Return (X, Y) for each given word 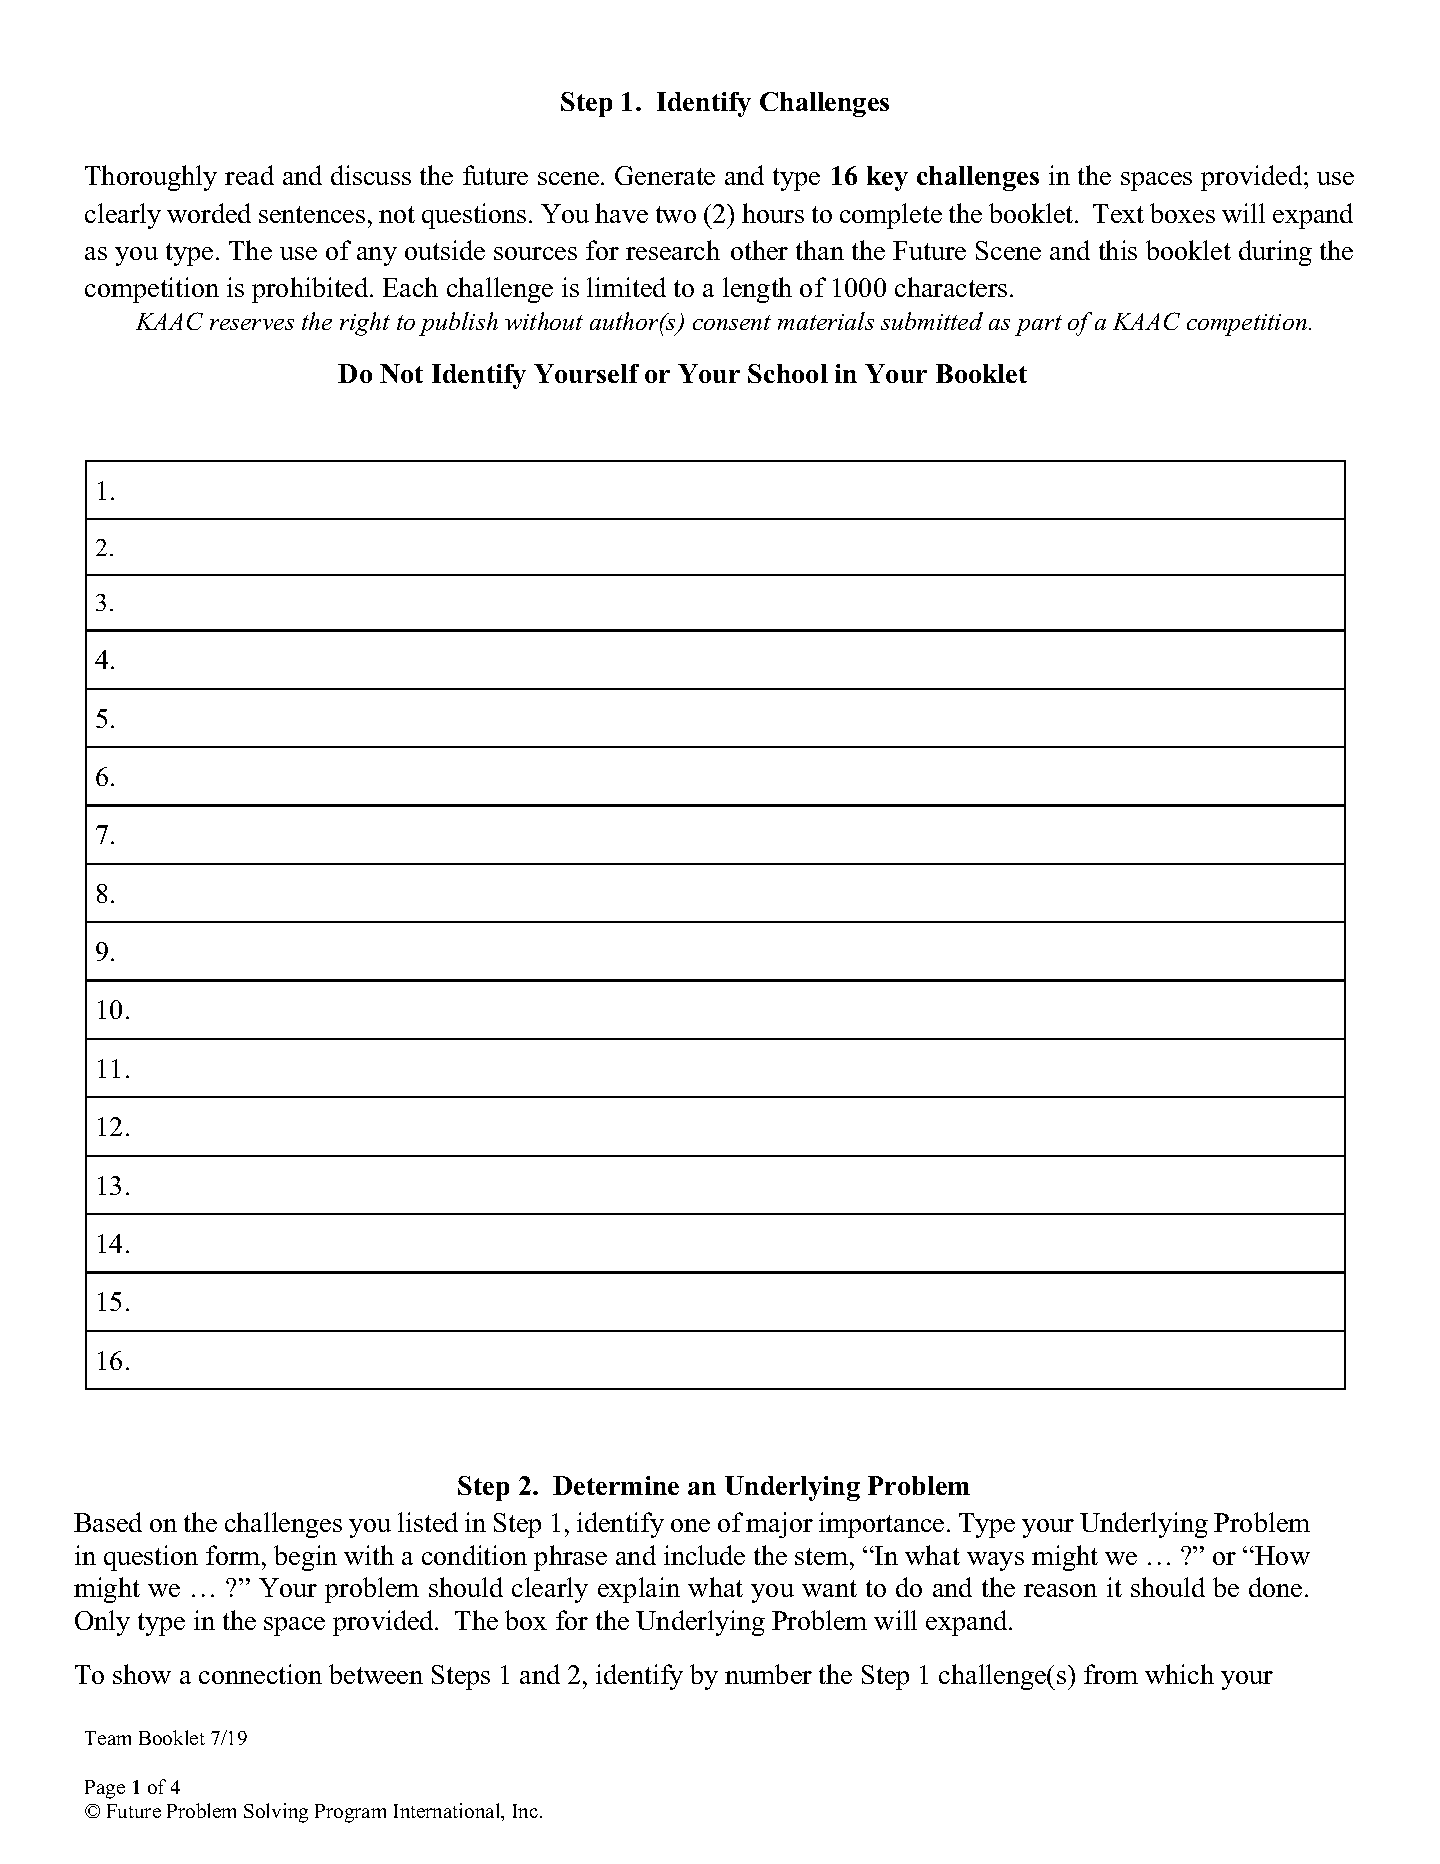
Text (1118, 213)
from (1111, 1674)
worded (209, 213)
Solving (276, 1813)
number (768, 1674)
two (676, 214)
